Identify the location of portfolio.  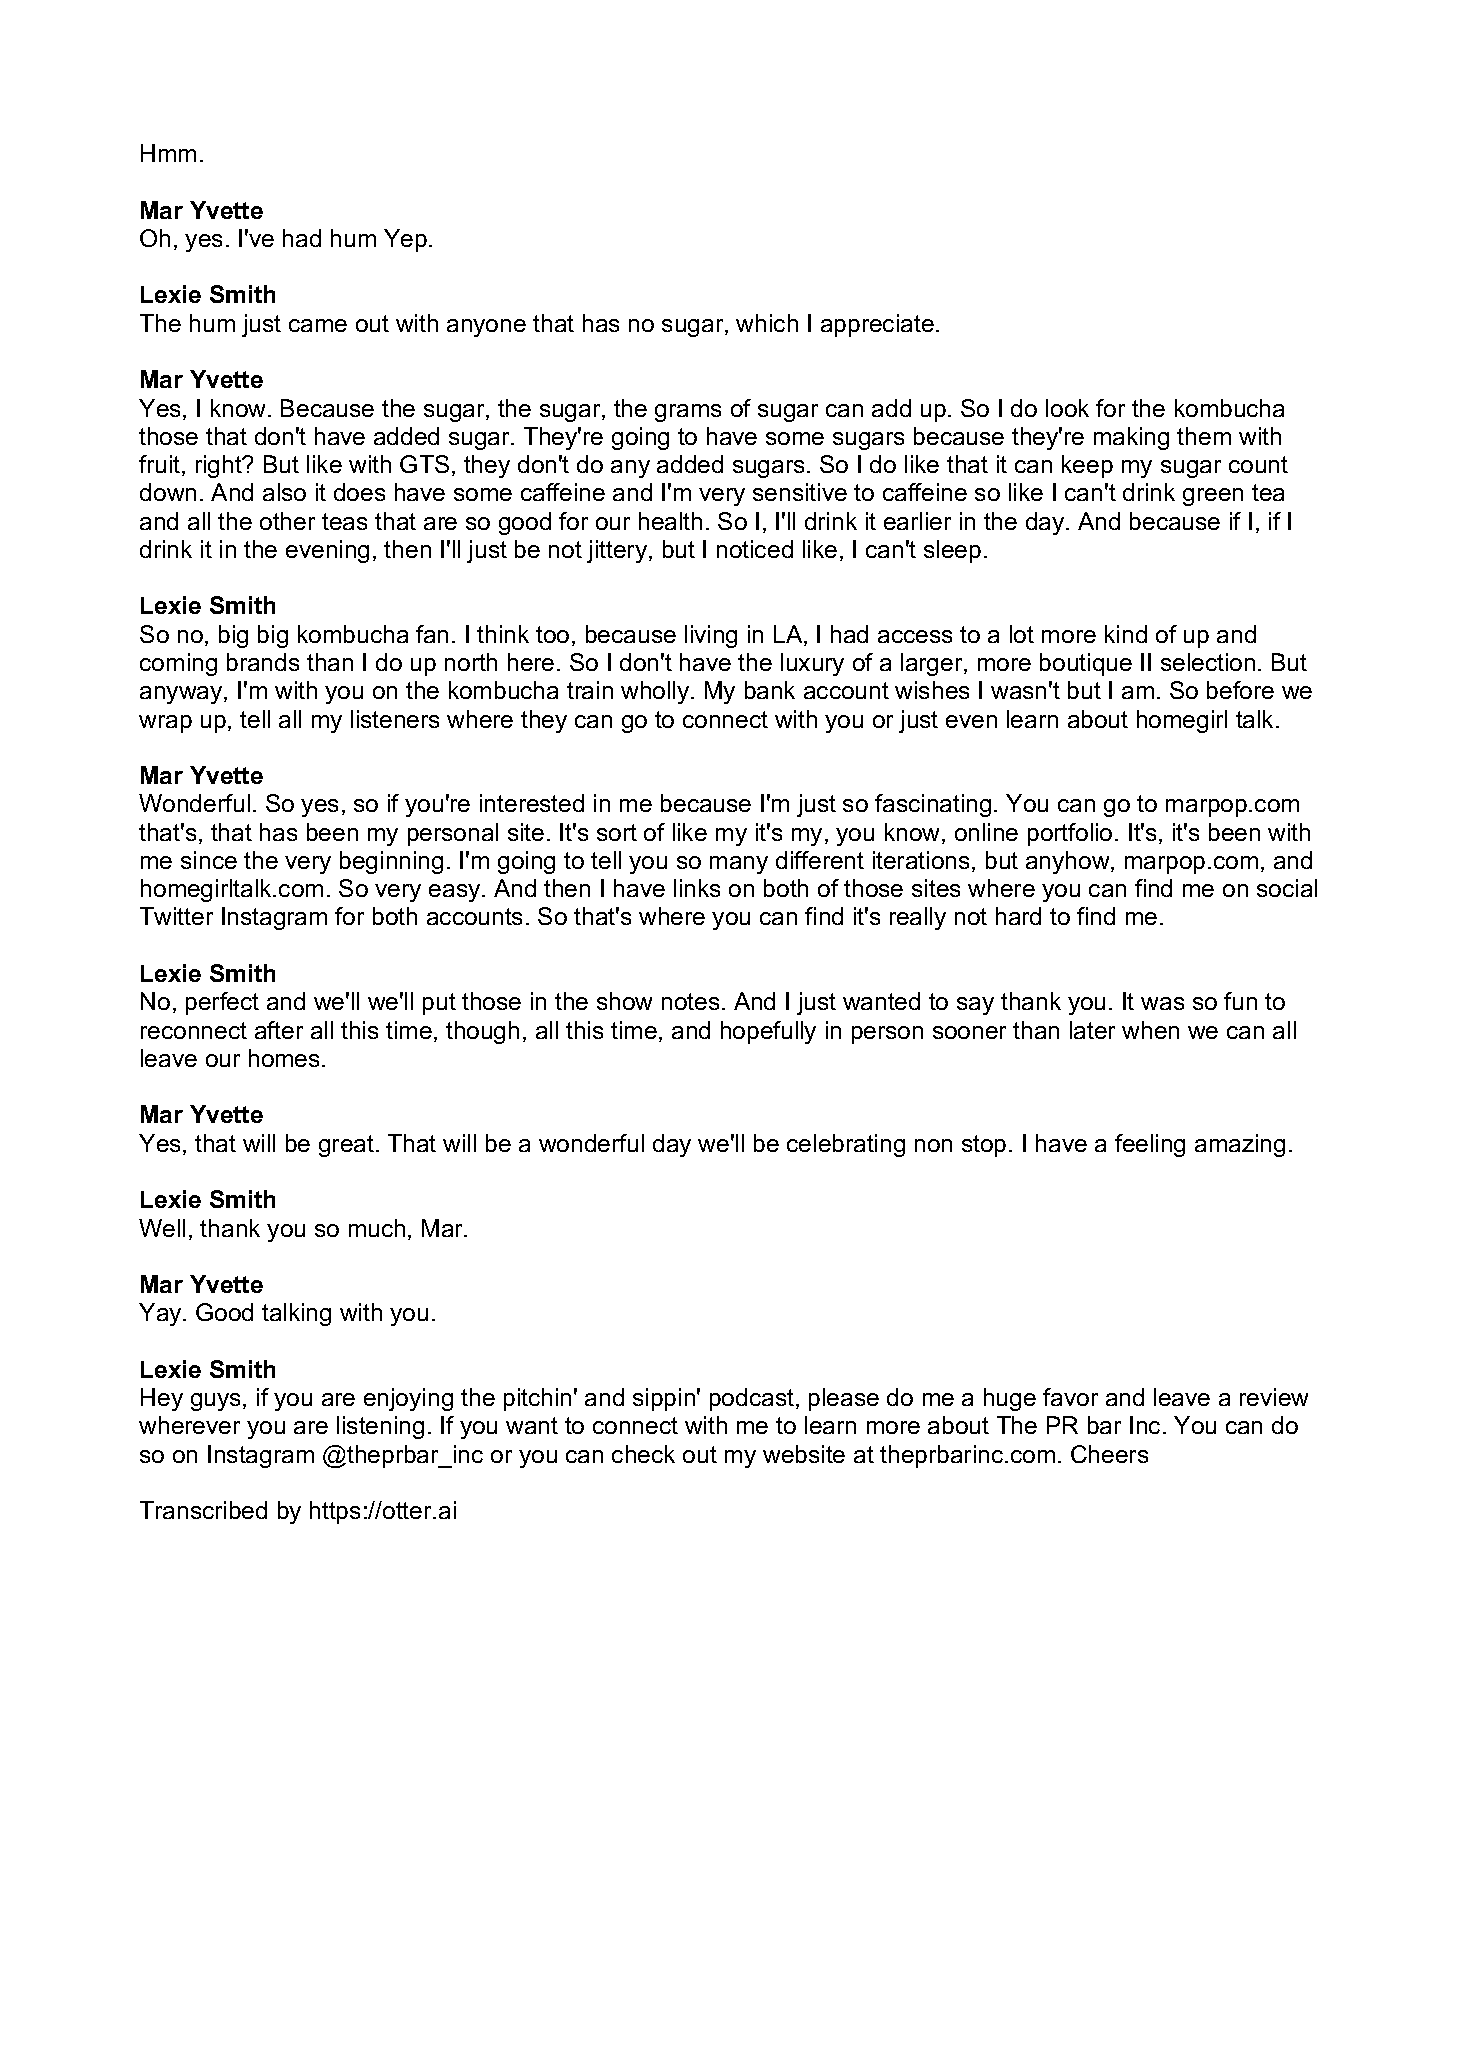
(1070, 834).
